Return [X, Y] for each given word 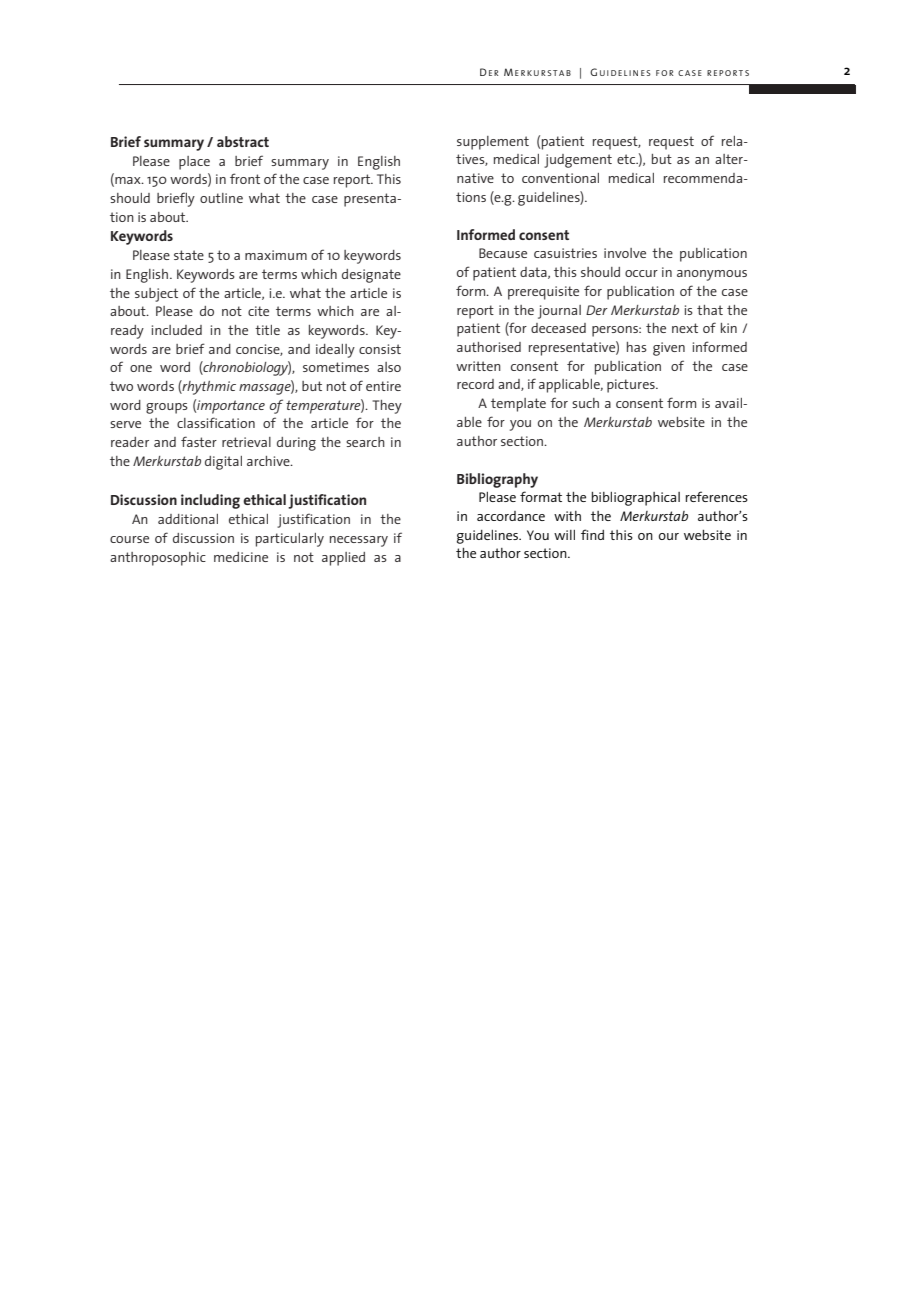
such [585, 403]
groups [167, 408]
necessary [359, 541]
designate [371, 276]
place [194, 163]
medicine [241, 557]
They [387, 407]
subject [156, 295]
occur [641, 273]
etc [627, 159]
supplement [493, 143]
